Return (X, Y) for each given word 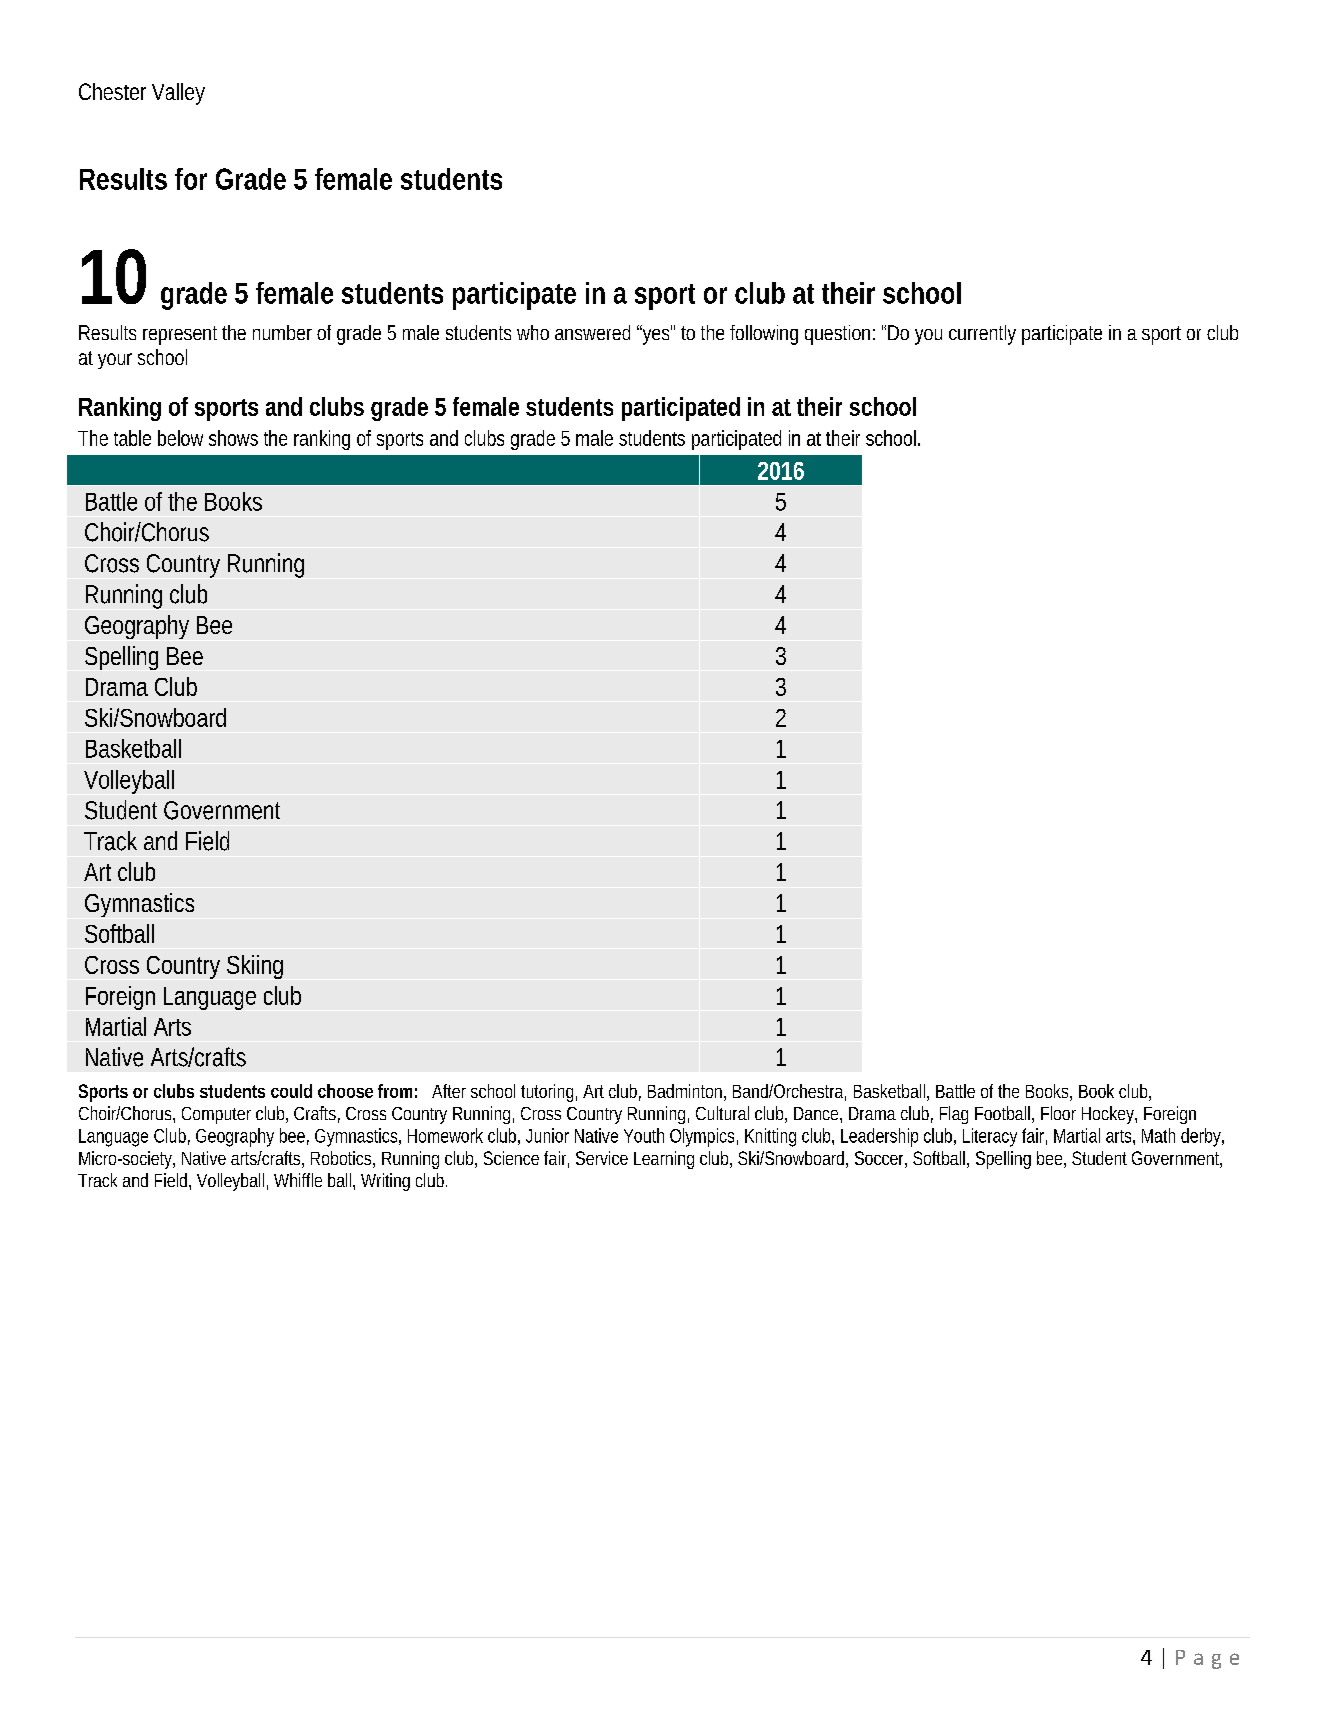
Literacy (990, 1137)
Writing (385, 1182)
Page (1207, 1659)
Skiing (255, 967)
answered (592, 332)
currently (982, 335)
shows (233, 438)
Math (1158, 1135)
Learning (664, 1160)
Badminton (685, 1091)
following (764, 335)
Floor (1058, 1113)
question (837, 335)
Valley (178, 94)
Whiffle (298, 1180)
